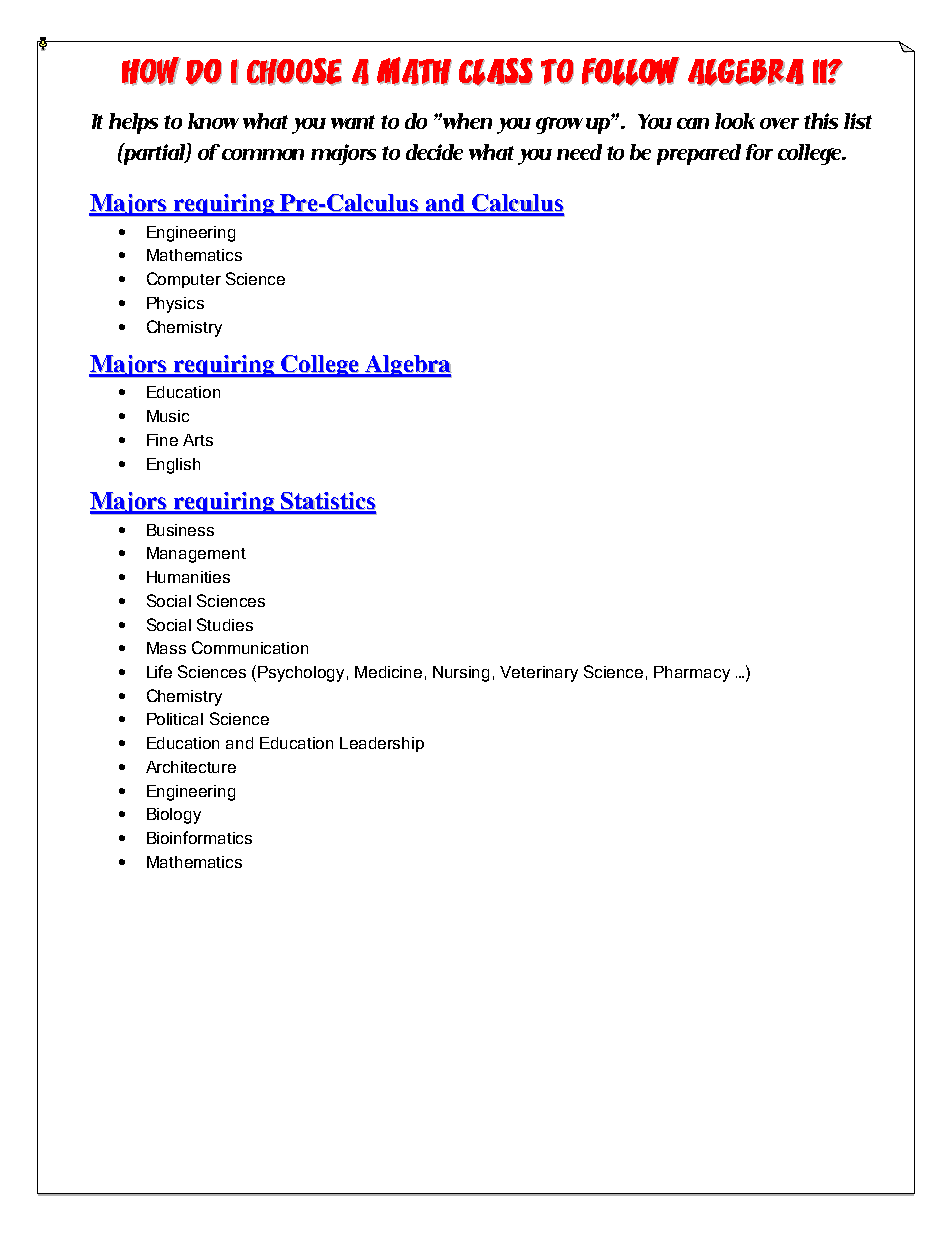  Describe the element at coordinates (692, 674) in the screenshot. I see `Pharmacy` at that location.
